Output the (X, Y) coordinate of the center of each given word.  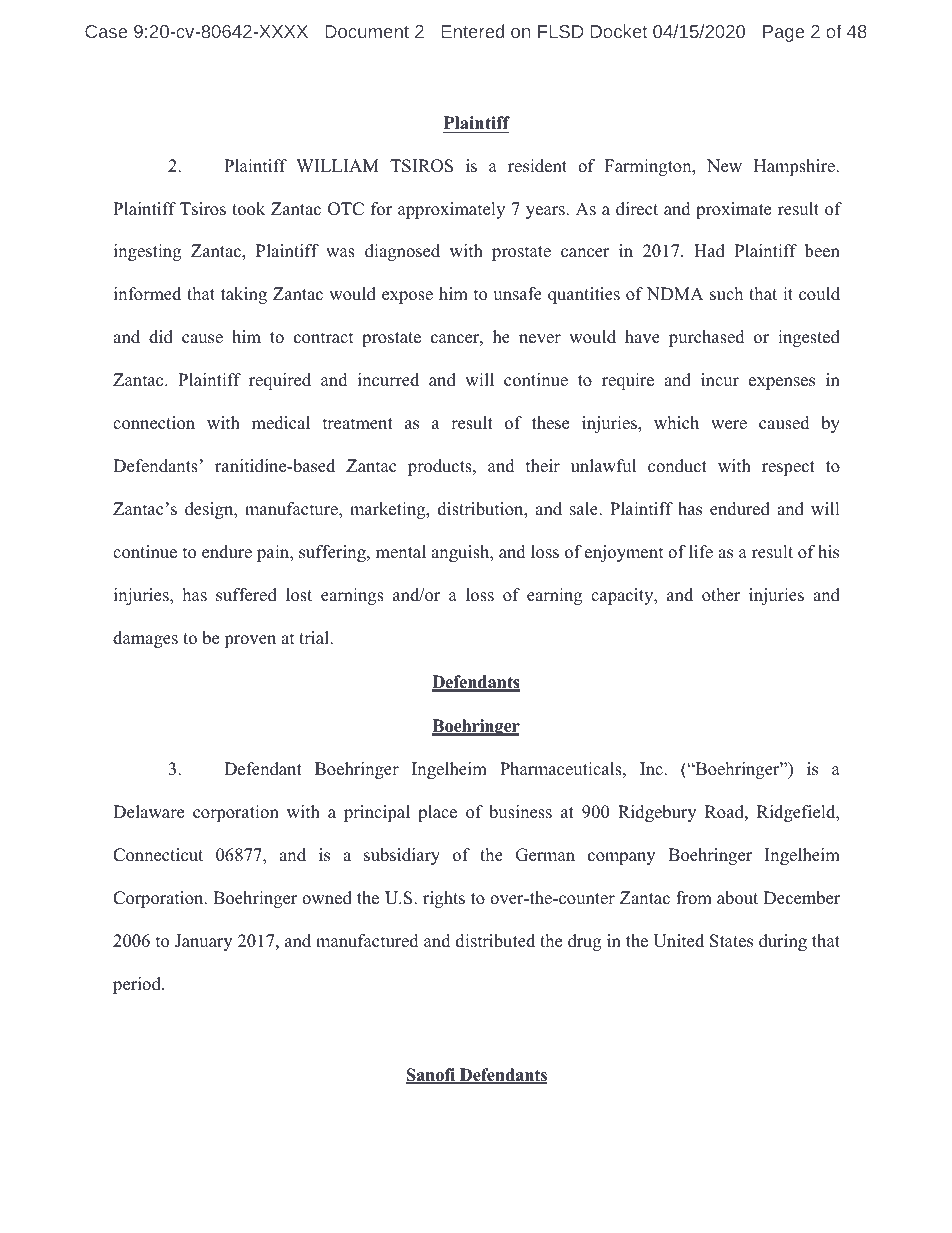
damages (145, 639)
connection (154, 423)
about (737, 898)
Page (783, 33)
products (441, 467)
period (138, 985)
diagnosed (402, 252)
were (729, 425)
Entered (472, 31)
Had (709, 251)
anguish (461, 553)
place (437, 813)
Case (106, 31)
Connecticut (158, 855)
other (721, 595)
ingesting (147, 252)
